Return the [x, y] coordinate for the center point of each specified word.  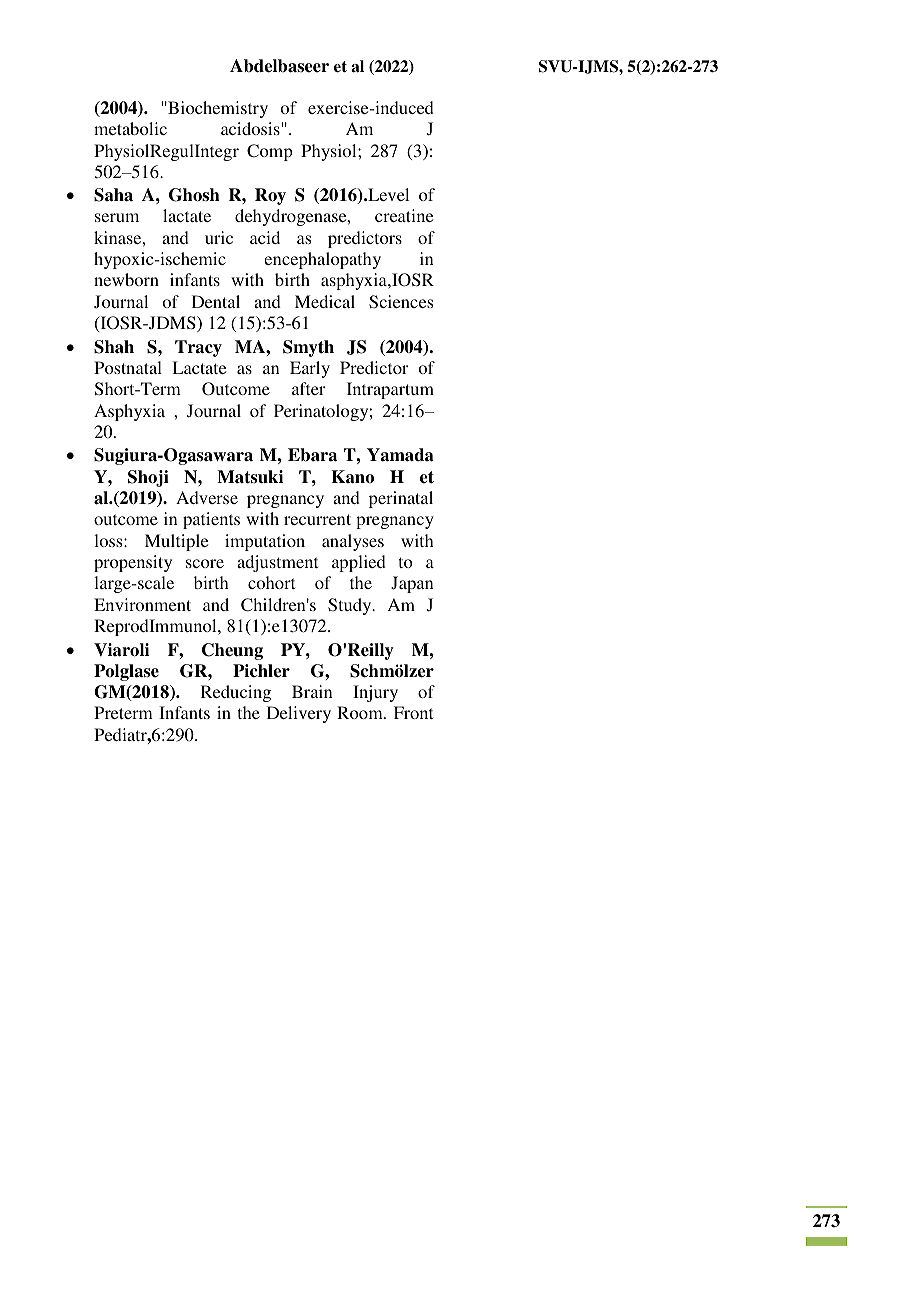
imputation [265, 542]
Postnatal [128, 367]
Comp [270, 152]
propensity [133, 563]
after [308, 388]
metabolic [130, 128]
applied [359, 563]
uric [219, 237]
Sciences [401, 302]
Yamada [400, 455]
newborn [126, 279]
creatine [404, 215]
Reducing [236, 693]
